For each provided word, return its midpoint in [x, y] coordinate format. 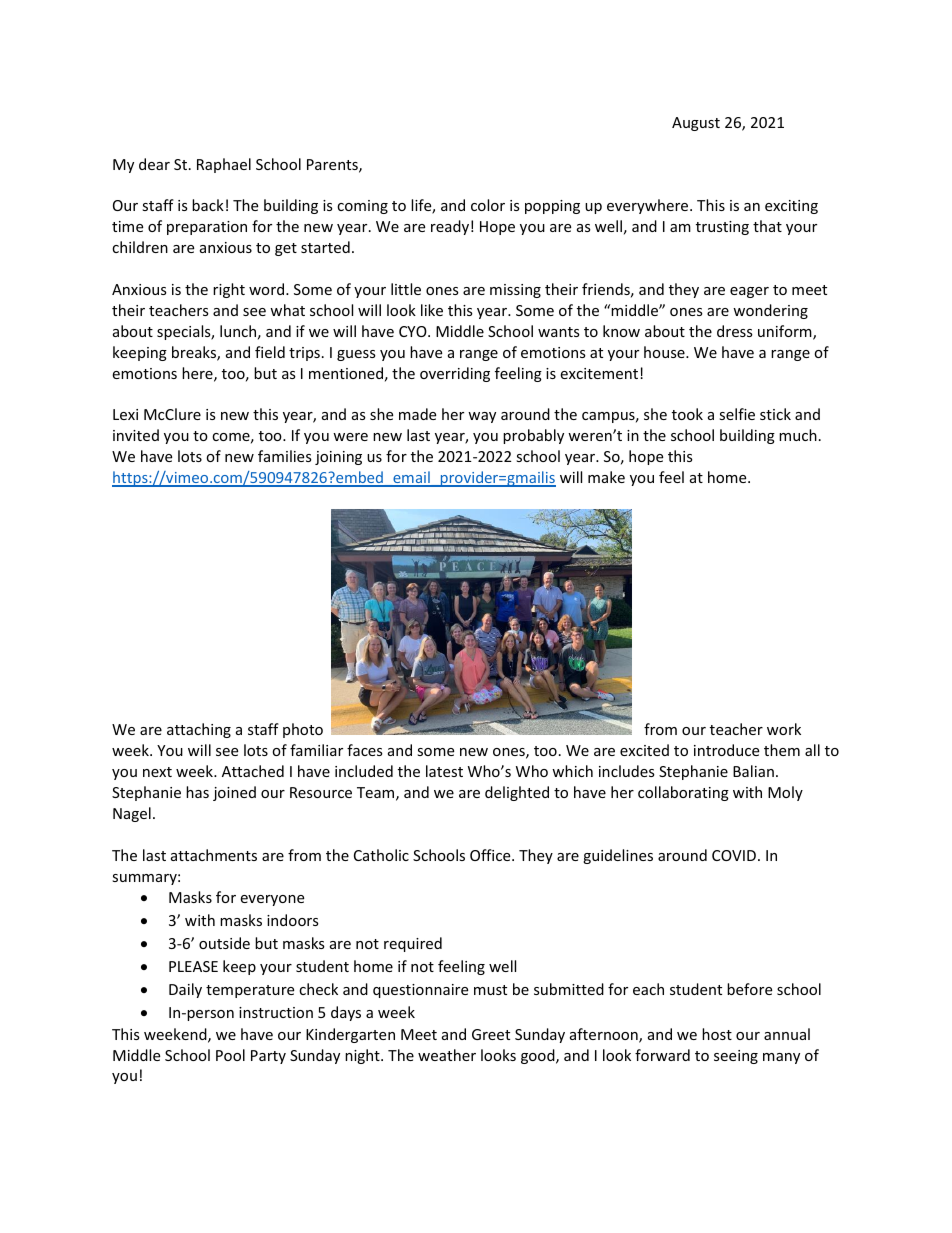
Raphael [224, 165]
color [488, 205]
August [696, 124]
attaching [199, 730]
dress [735, 331]
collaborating [683, 793]
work [784, 729]
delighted [517, 793]
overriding [455, 374]
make [606, 477]
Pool [230, 1055]
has [197, 792]
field [270, 352]
